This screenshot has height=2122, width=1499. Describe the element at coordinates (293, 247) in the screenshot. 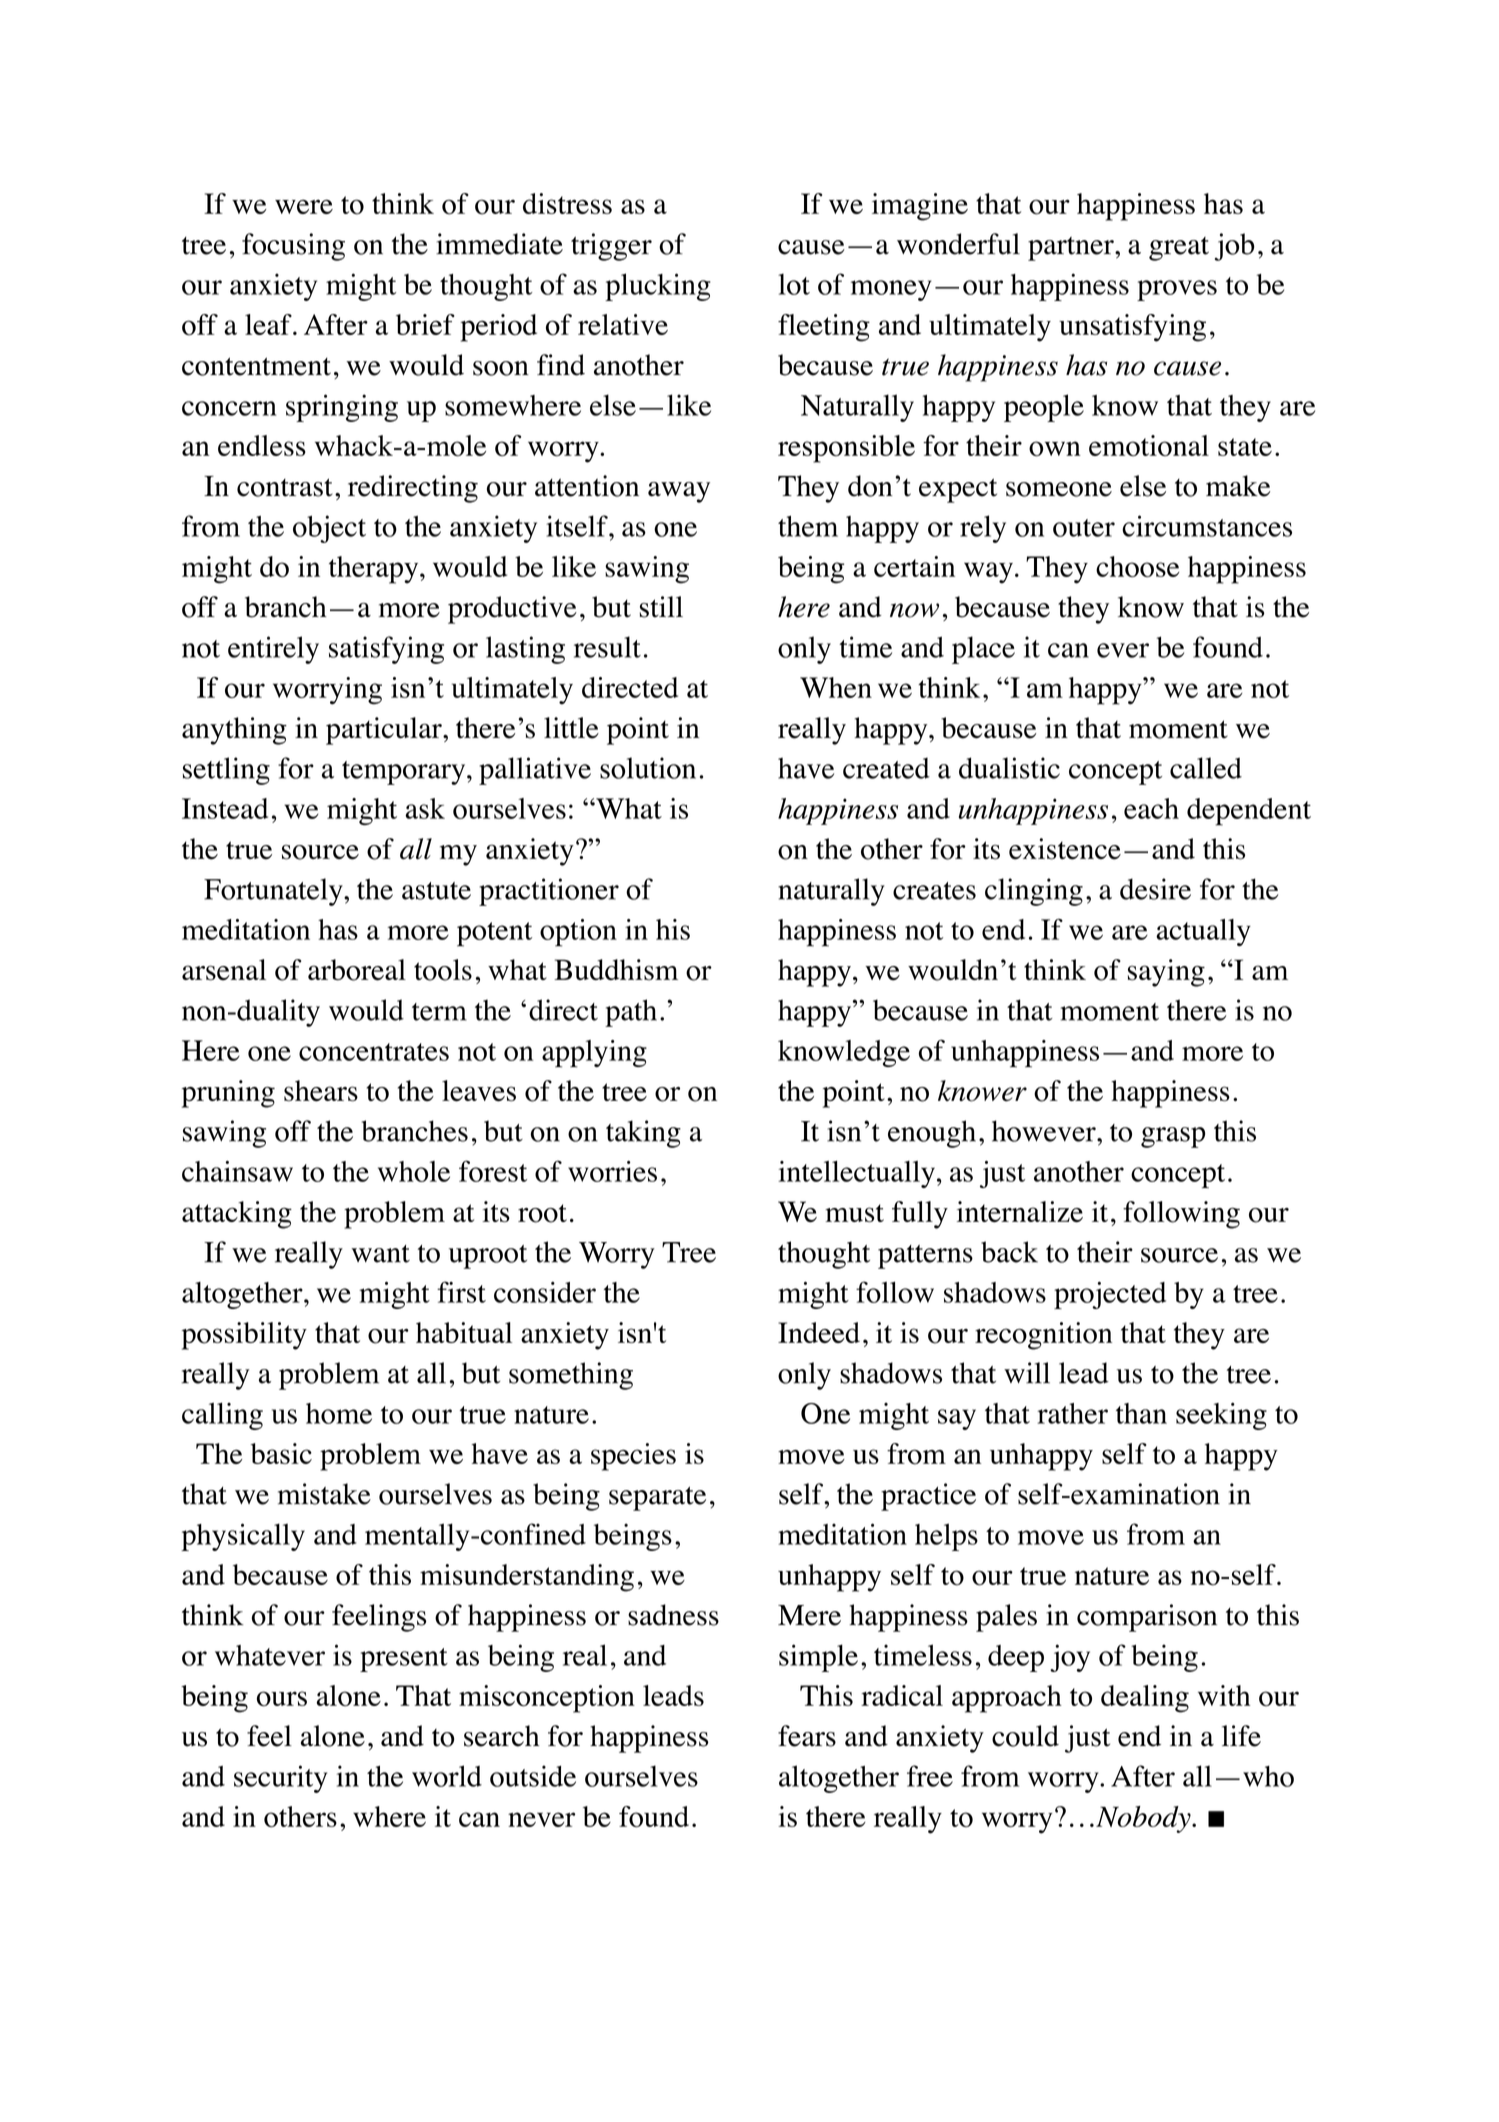

I see `focusing` at that location.
